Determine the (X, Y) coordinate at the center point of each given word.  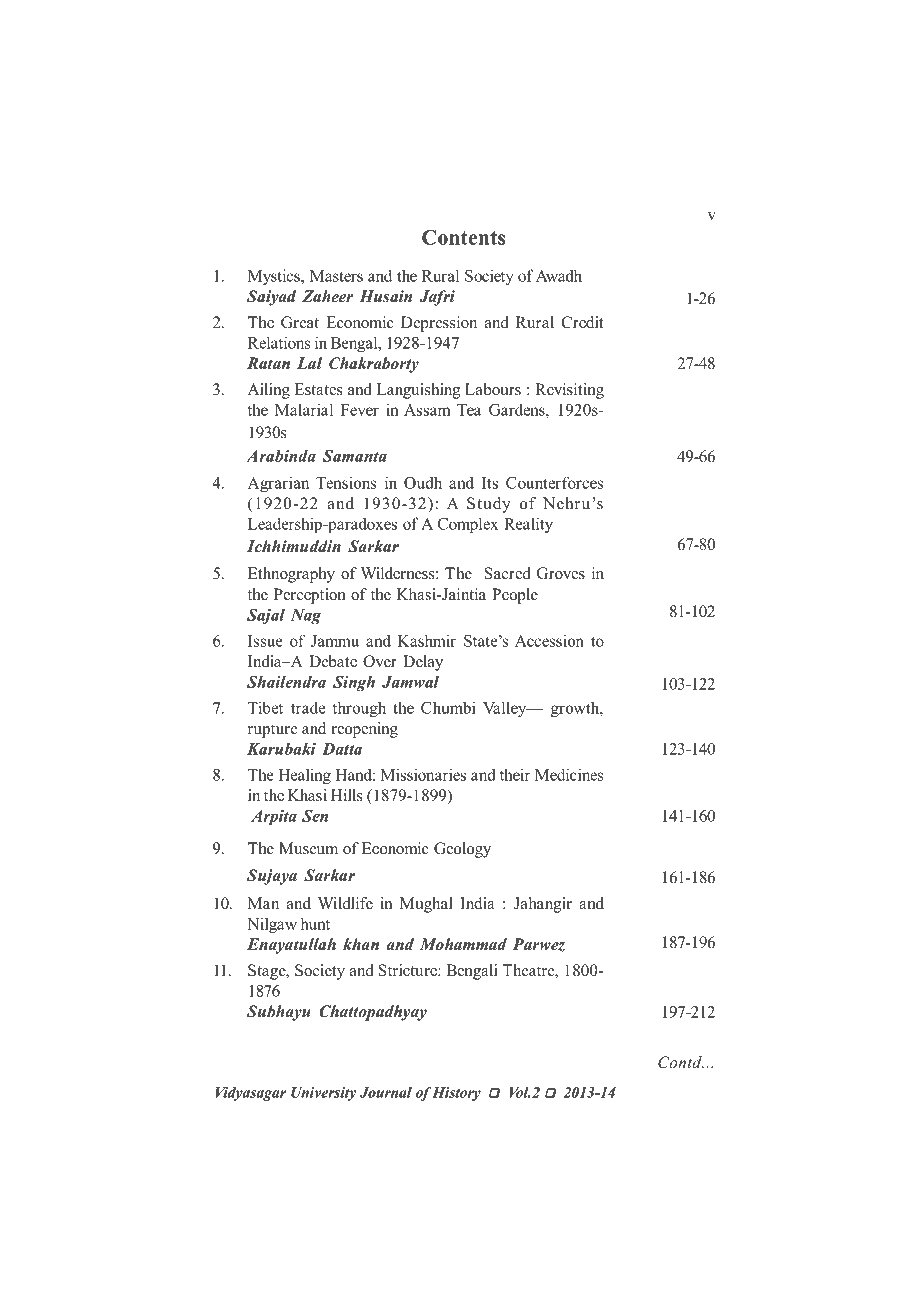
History (456, 1094)
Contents (463, 237)
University (323, 1094)
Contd (681, 1062)
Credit (583, 322)
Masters (336, 276)
